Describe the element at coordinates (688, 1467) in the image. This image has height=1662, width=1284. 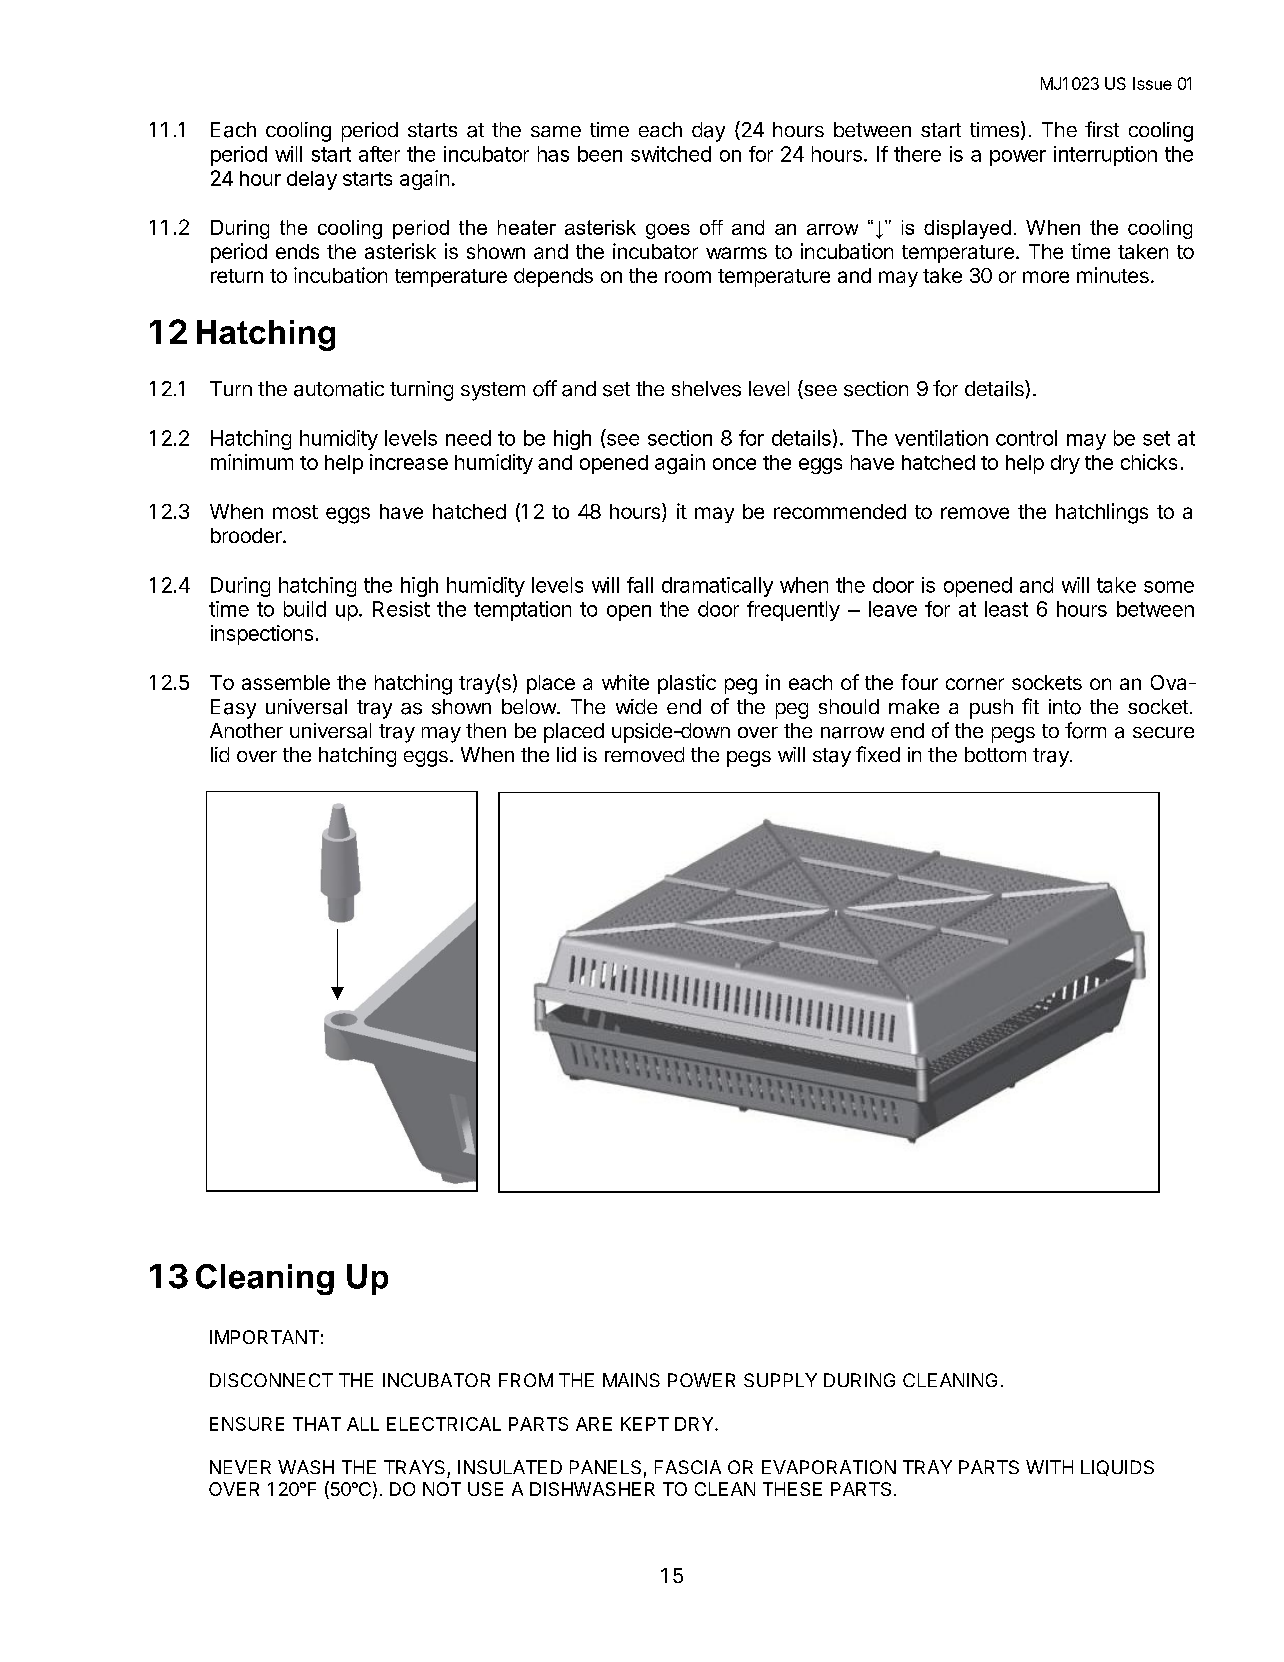
I see `FASCIA` at that location.
